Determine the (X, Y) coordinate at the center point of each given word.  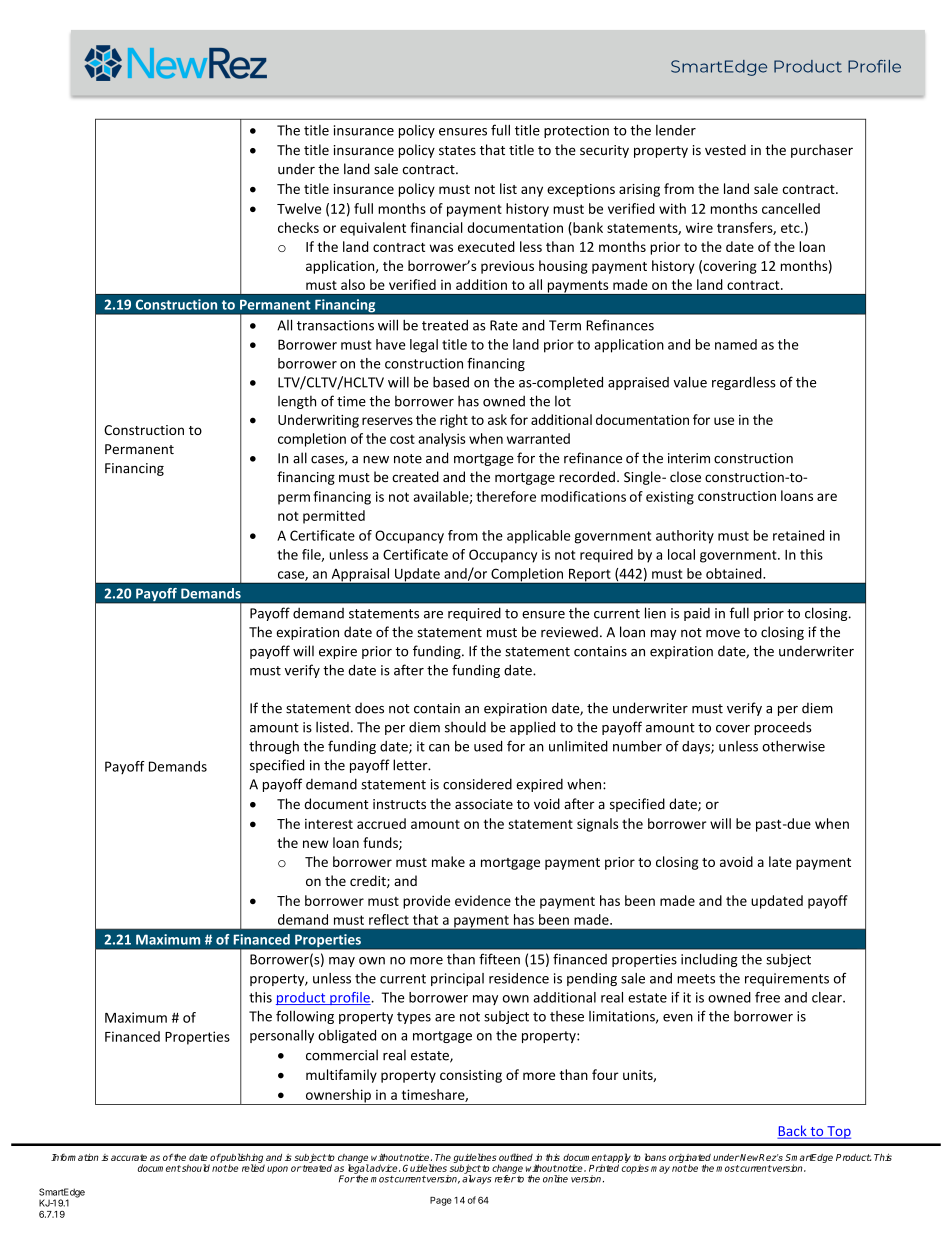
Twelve (299, 208)
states (457, 151)
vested (725, 149)
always (477, 1178)
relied (253, 1168)
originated (690, 1159)
